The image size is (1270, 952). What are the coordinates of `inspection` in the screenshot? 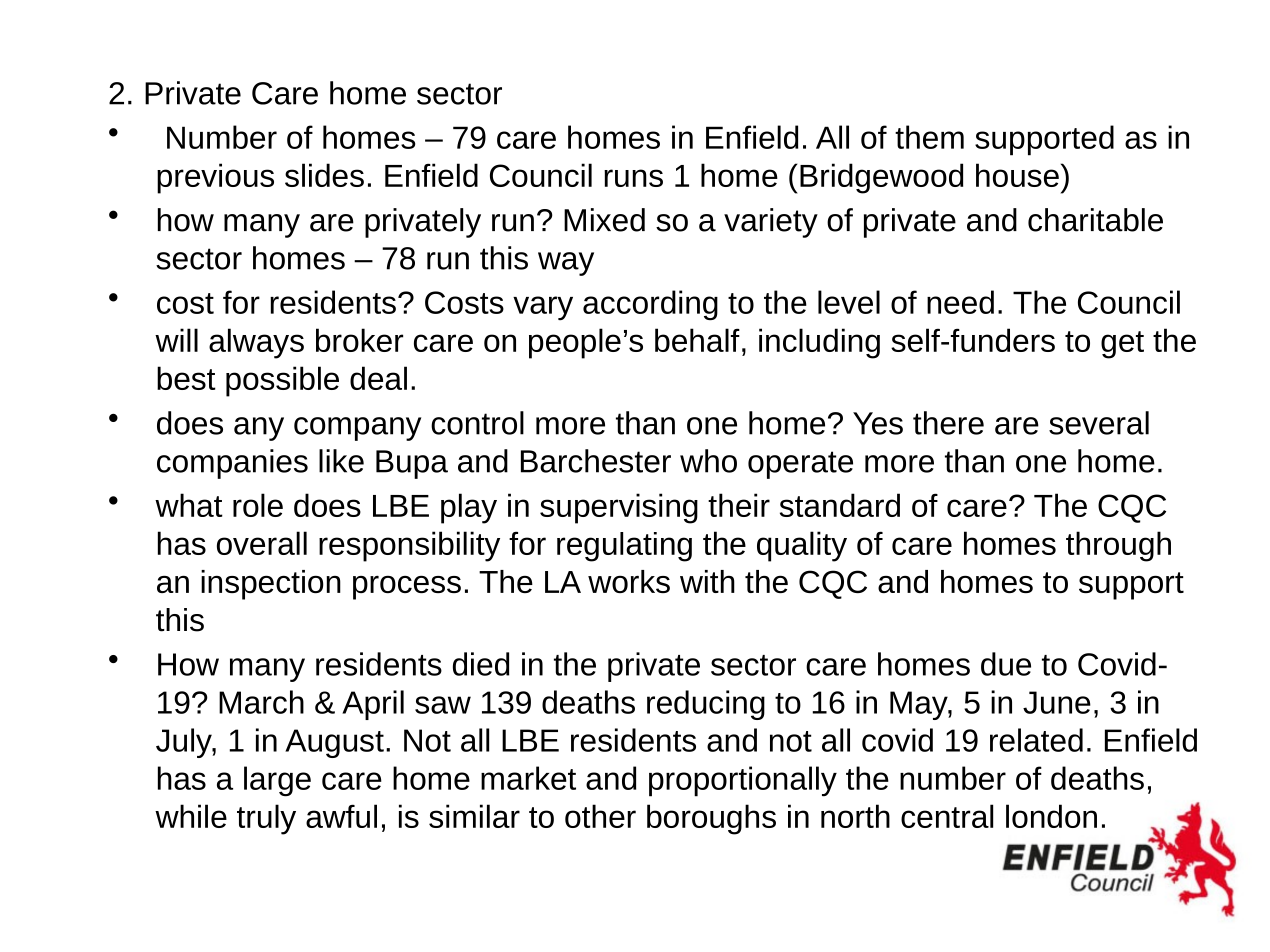 It's located at (271, 585).
